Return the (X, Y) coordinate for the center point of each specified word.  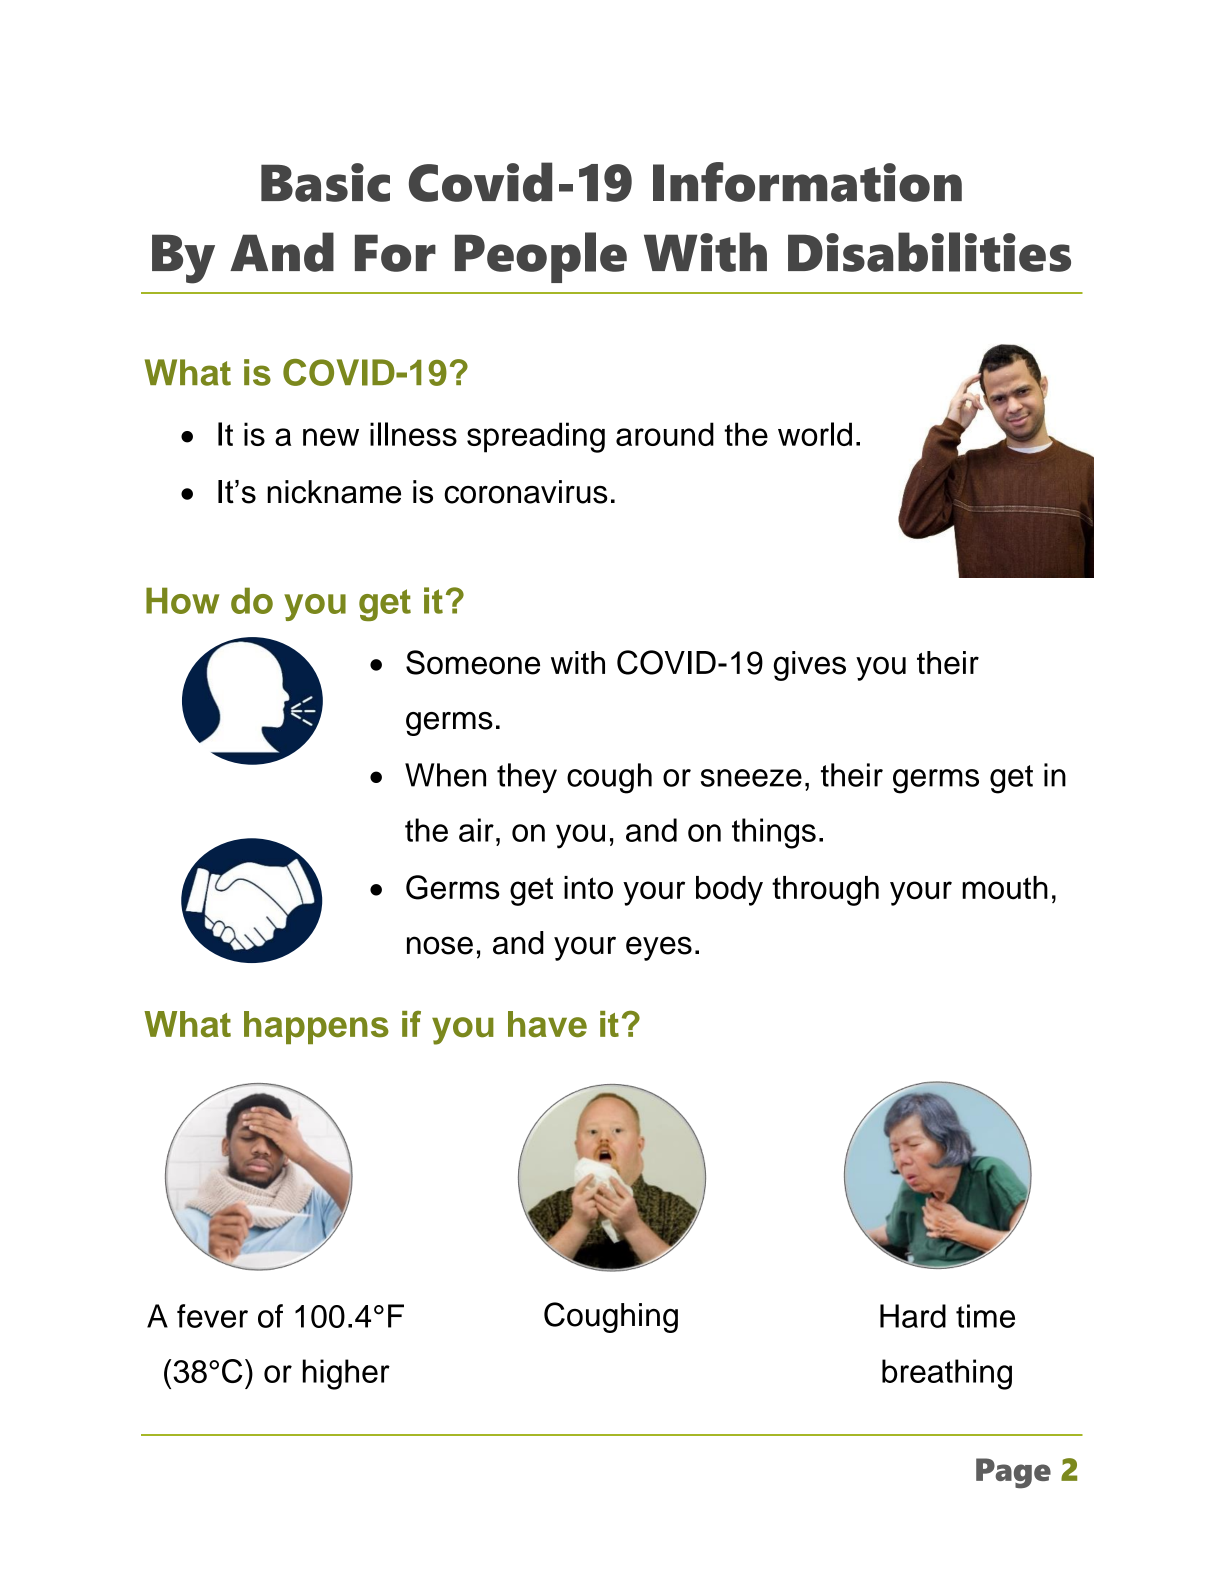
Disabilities (929, 252)
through (825, 891)
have (547, 1024)
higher (346, 1374)
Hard (913, 1316)
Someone (473, 662)
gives (809, 666)
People (541, 257)
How (182, 600)
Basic (325, 182)
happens (316, 1027)
